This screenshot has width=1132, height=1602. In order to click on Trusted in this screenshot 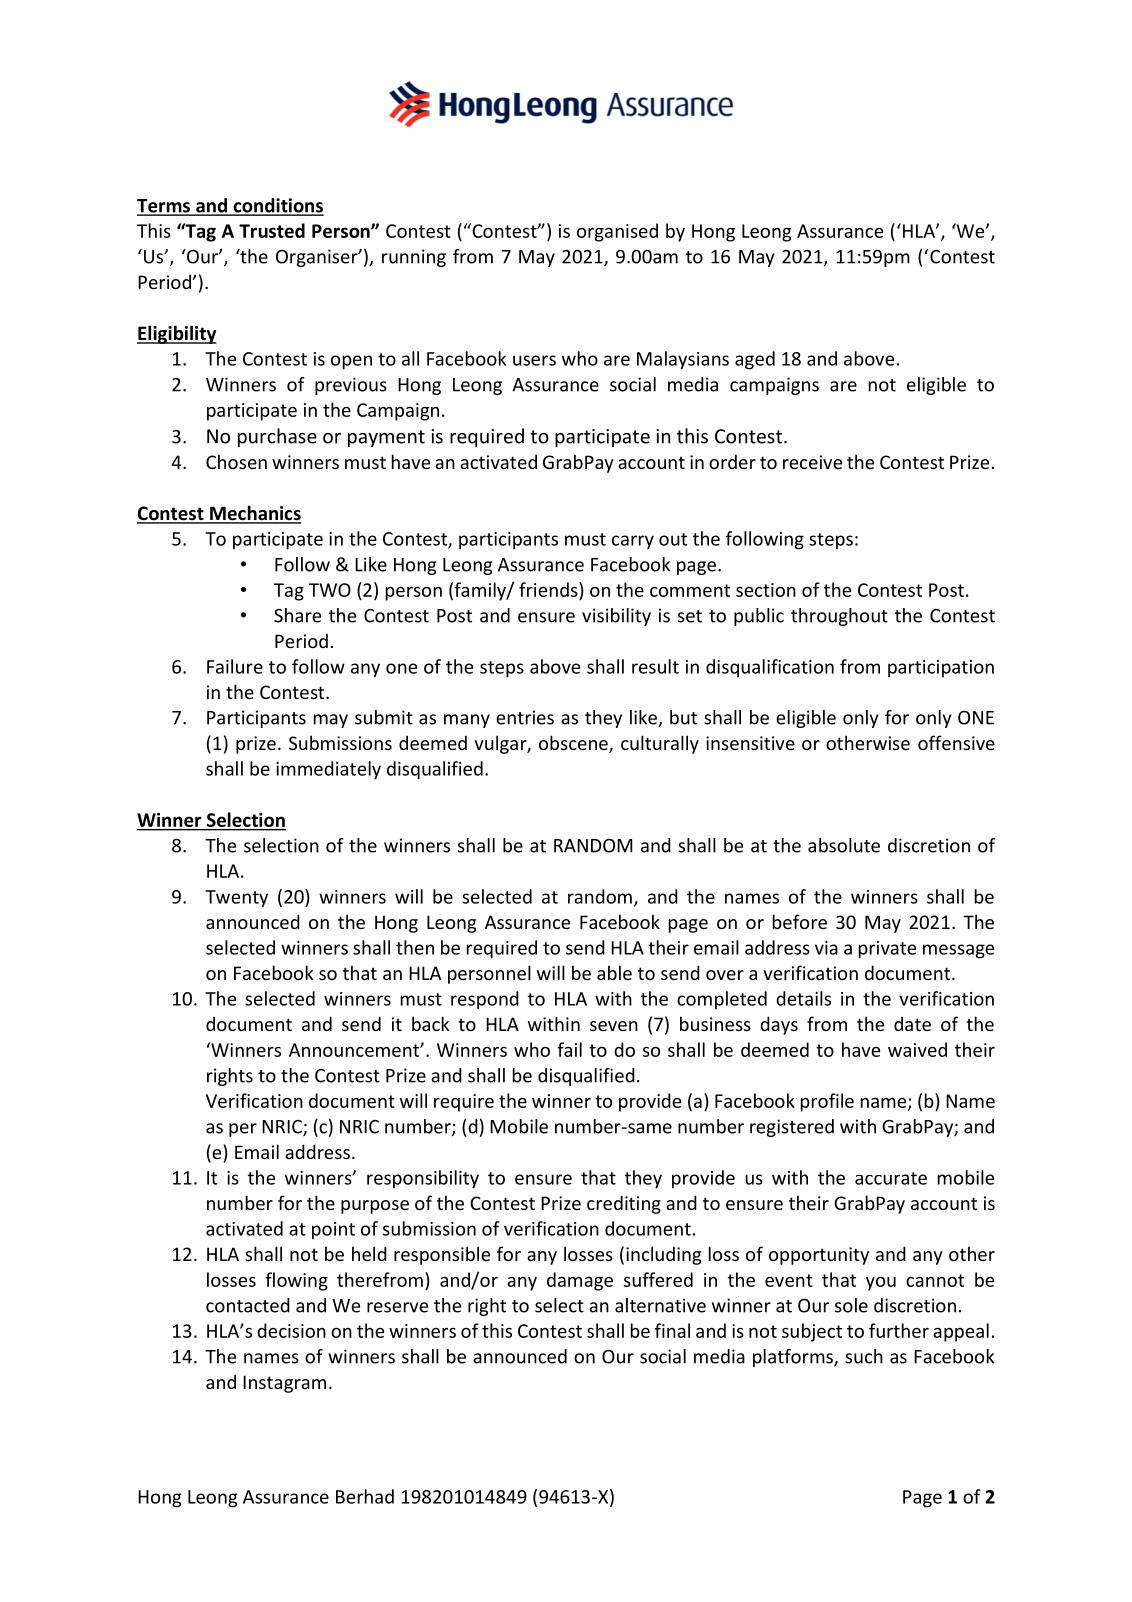, I will do `click(272, 230)`.
